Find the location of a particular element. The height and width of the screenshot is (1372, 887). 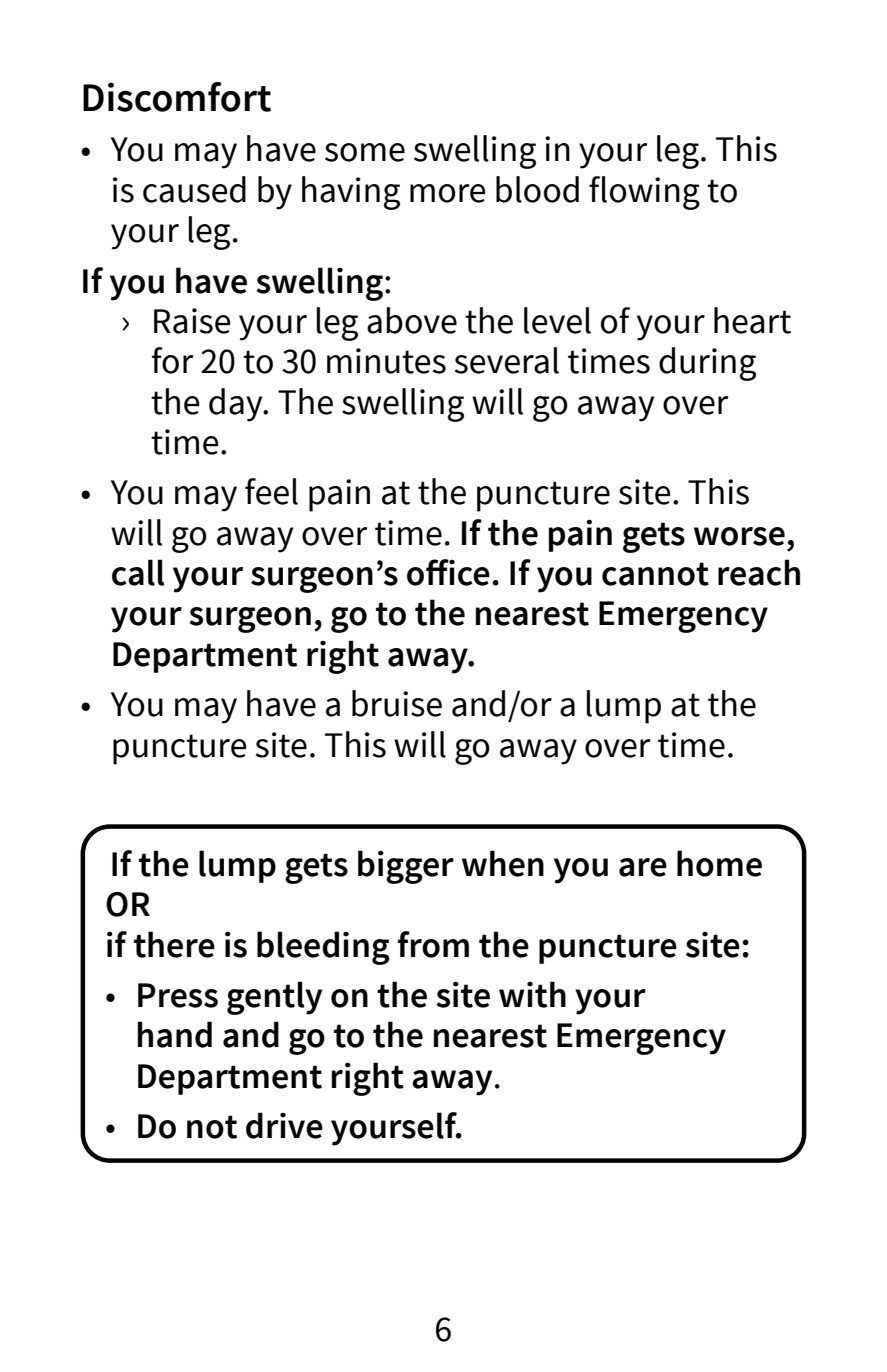

drive is located at coordinates (284, 1125).
